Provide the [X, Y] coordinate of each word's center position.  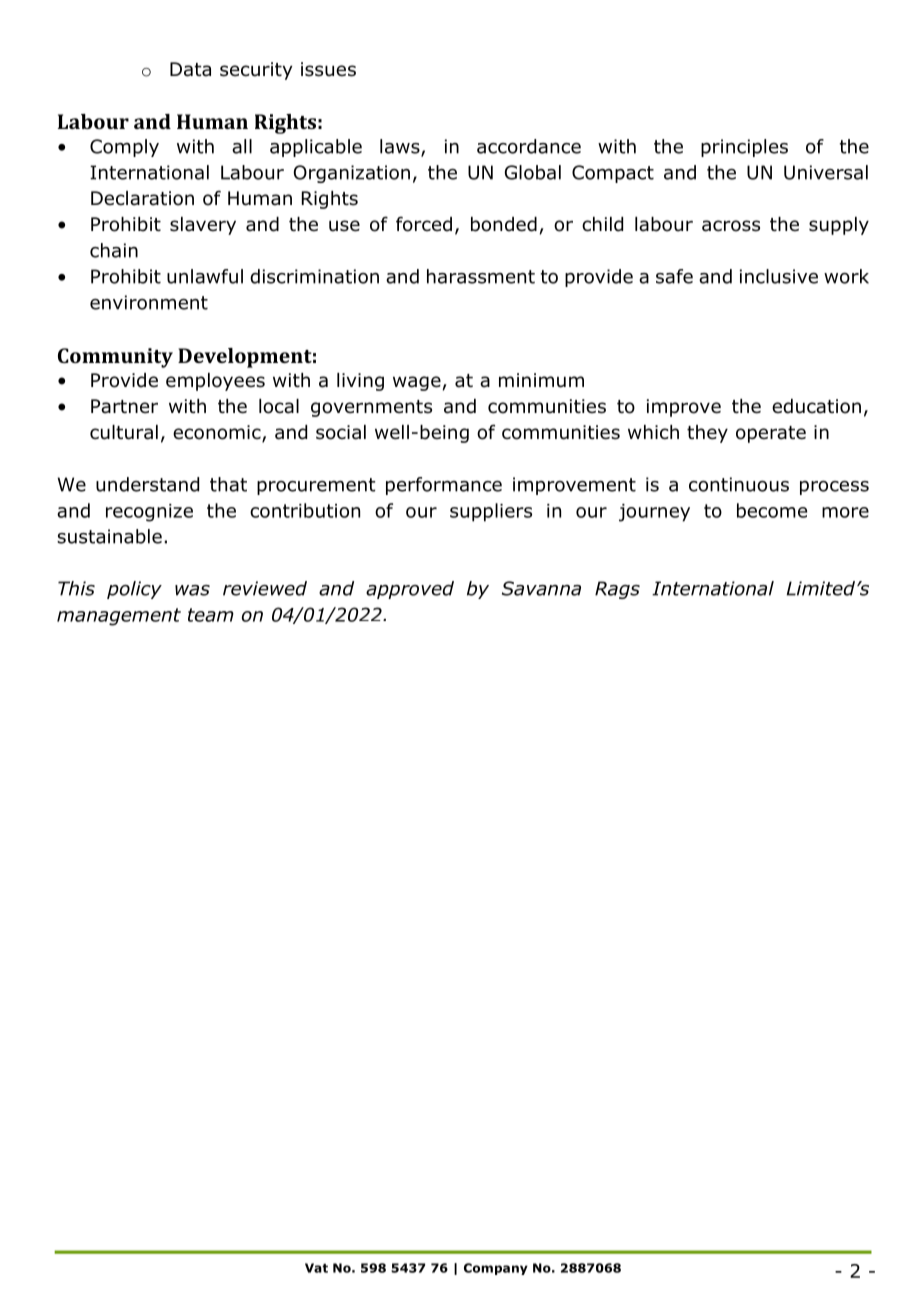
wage [417, 383]
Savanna [541, 588]
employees [215, 382]
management [119, 617]
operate [771, 434]
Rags [617, 590]
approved [410, 590]
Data [190, 69]
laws [401, 147]
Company [496, 1269]
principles [744, 148]
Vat [316, 1268]
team [211, 615]
